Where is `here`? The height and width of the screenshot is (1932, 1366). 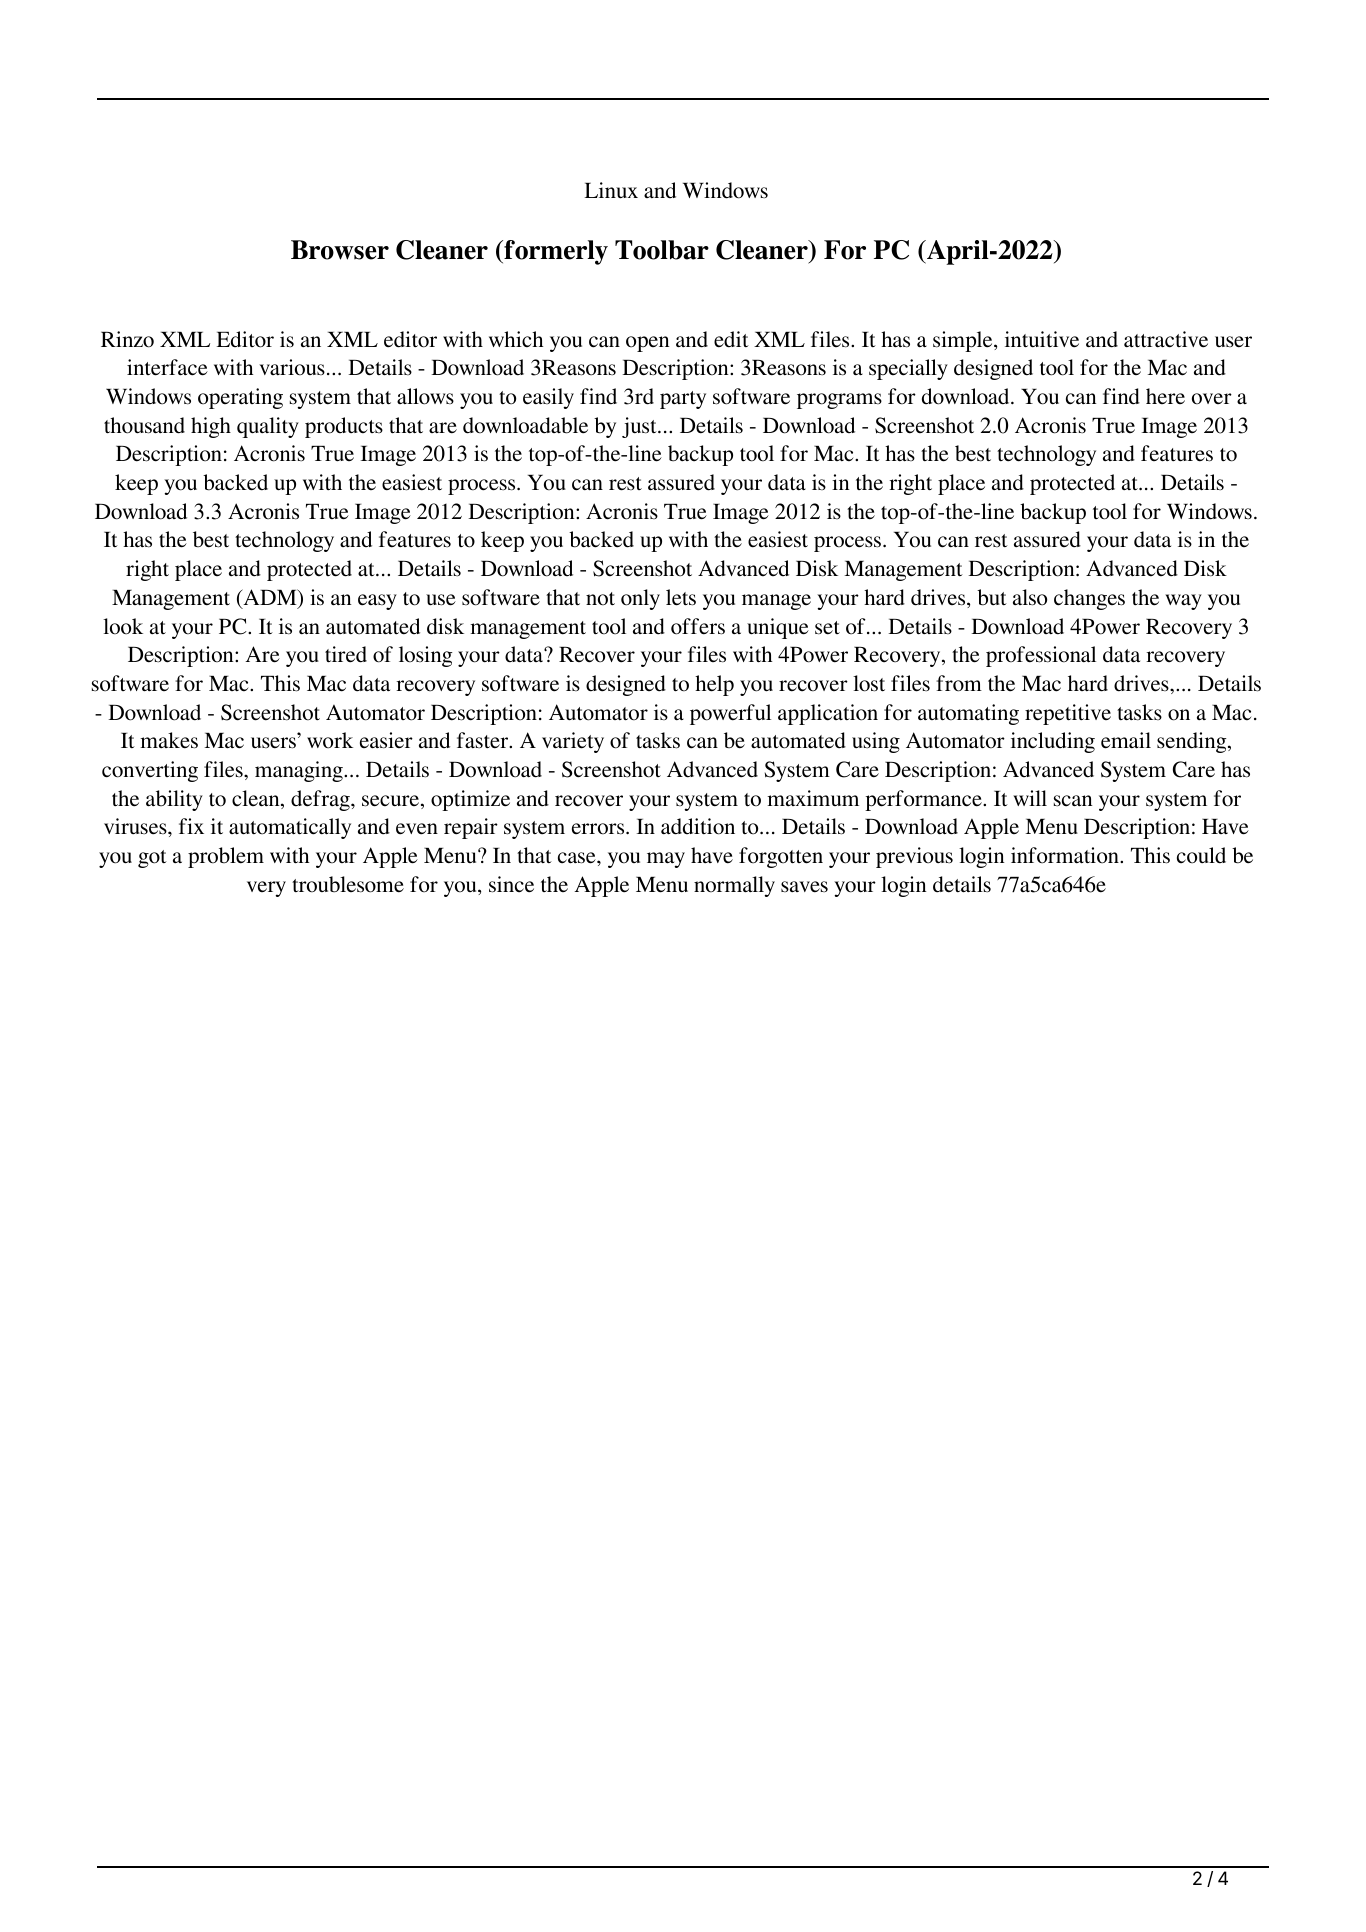 here is located at coordinates (1165, 396).
